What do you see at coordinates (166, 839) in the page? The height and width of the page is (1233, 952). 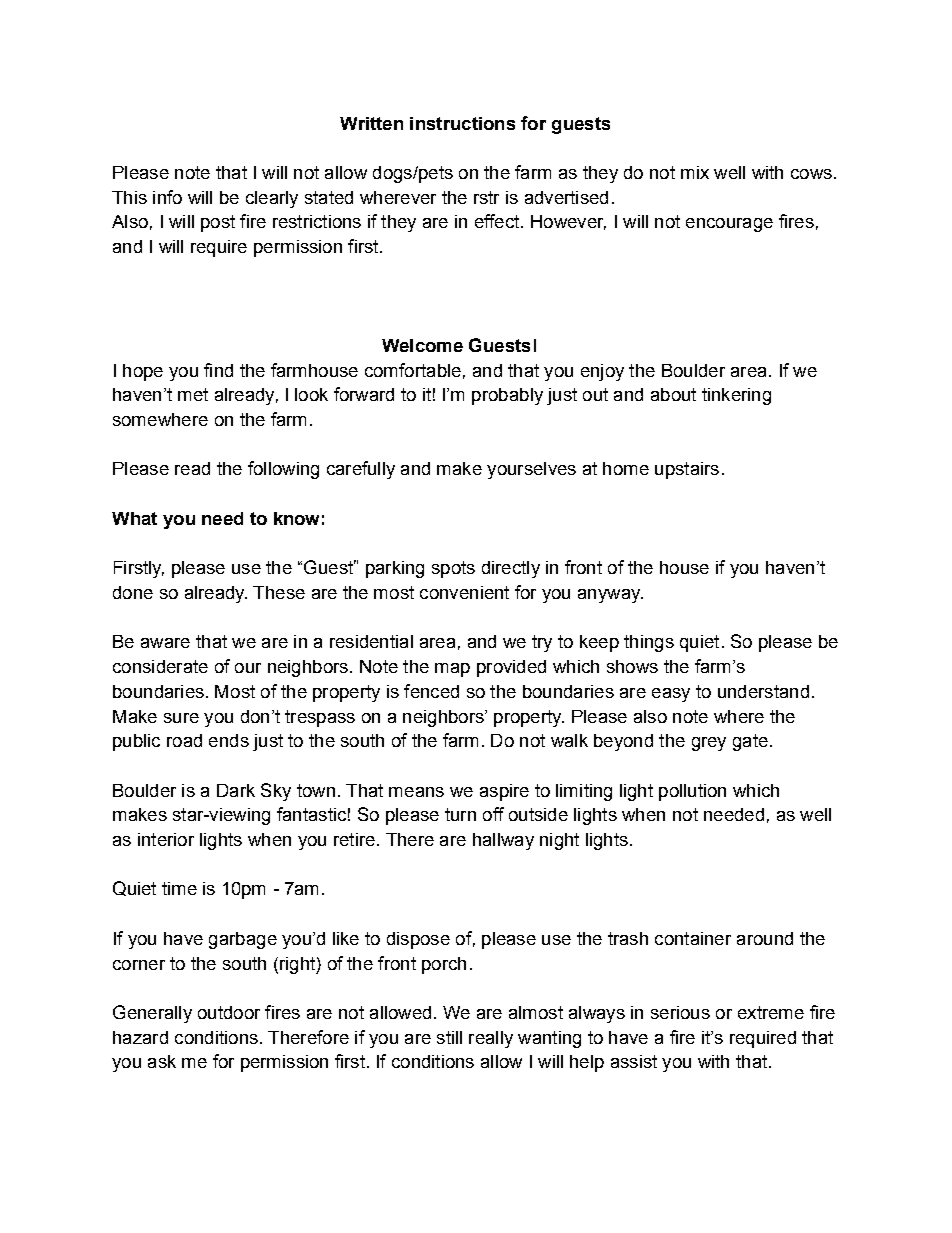 I see `interior` at bounding box center [166, 839].
